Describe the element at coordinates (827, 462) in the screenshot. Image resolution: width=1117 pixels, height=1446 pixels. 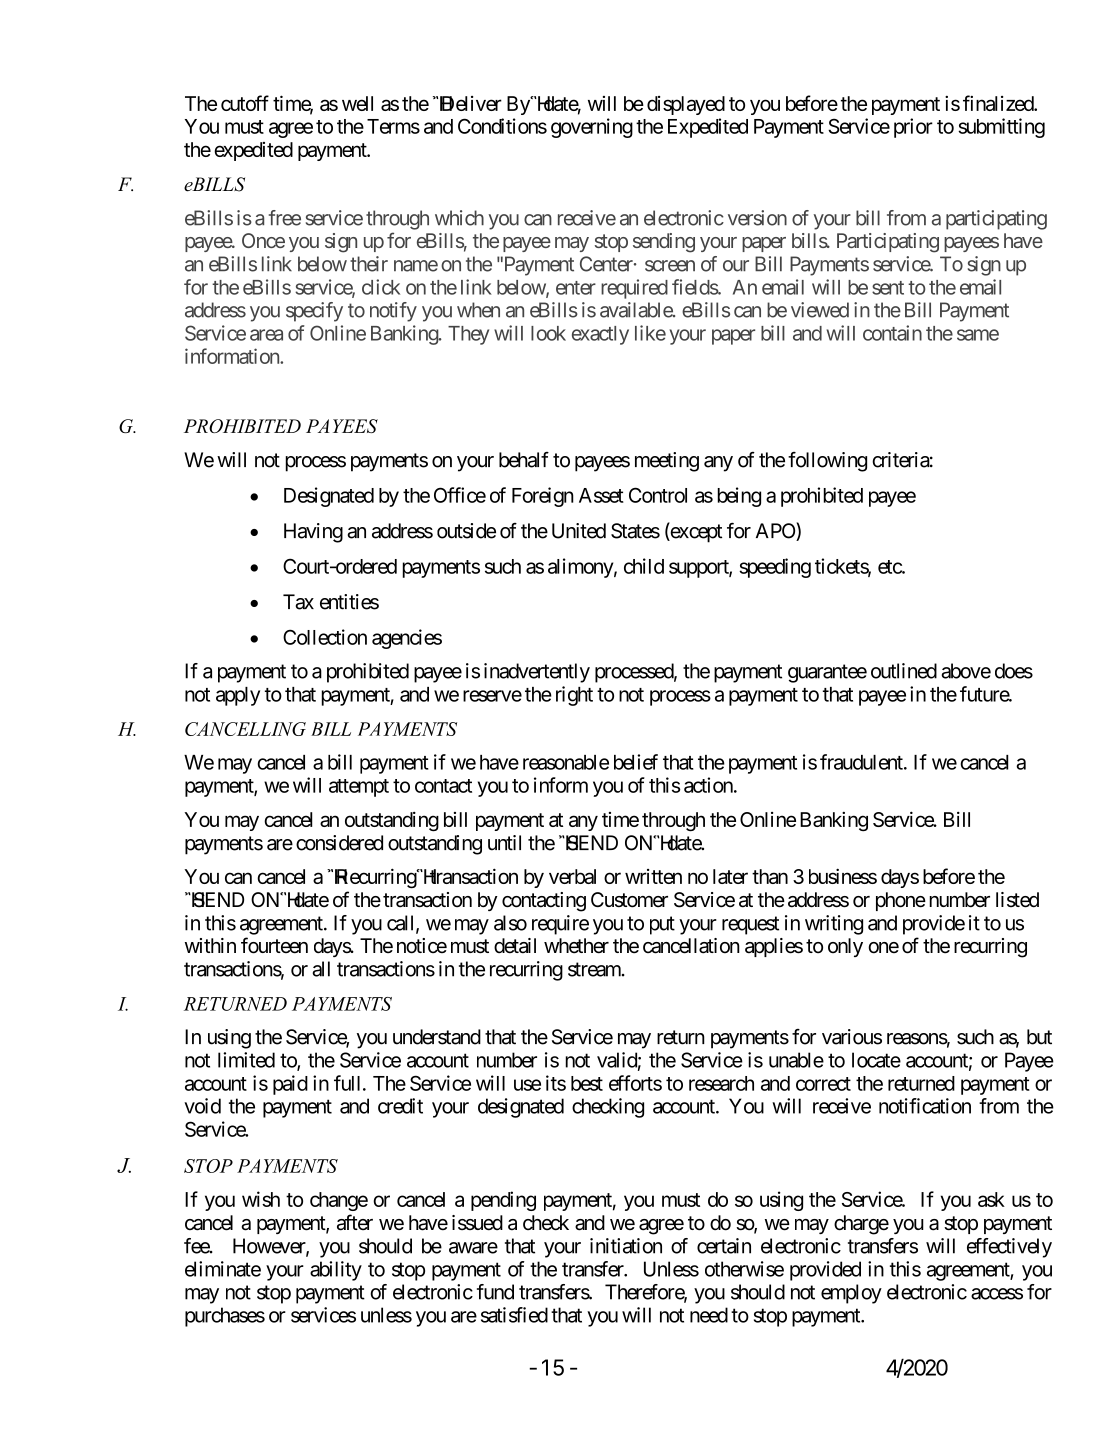
I see `following` at that location.
